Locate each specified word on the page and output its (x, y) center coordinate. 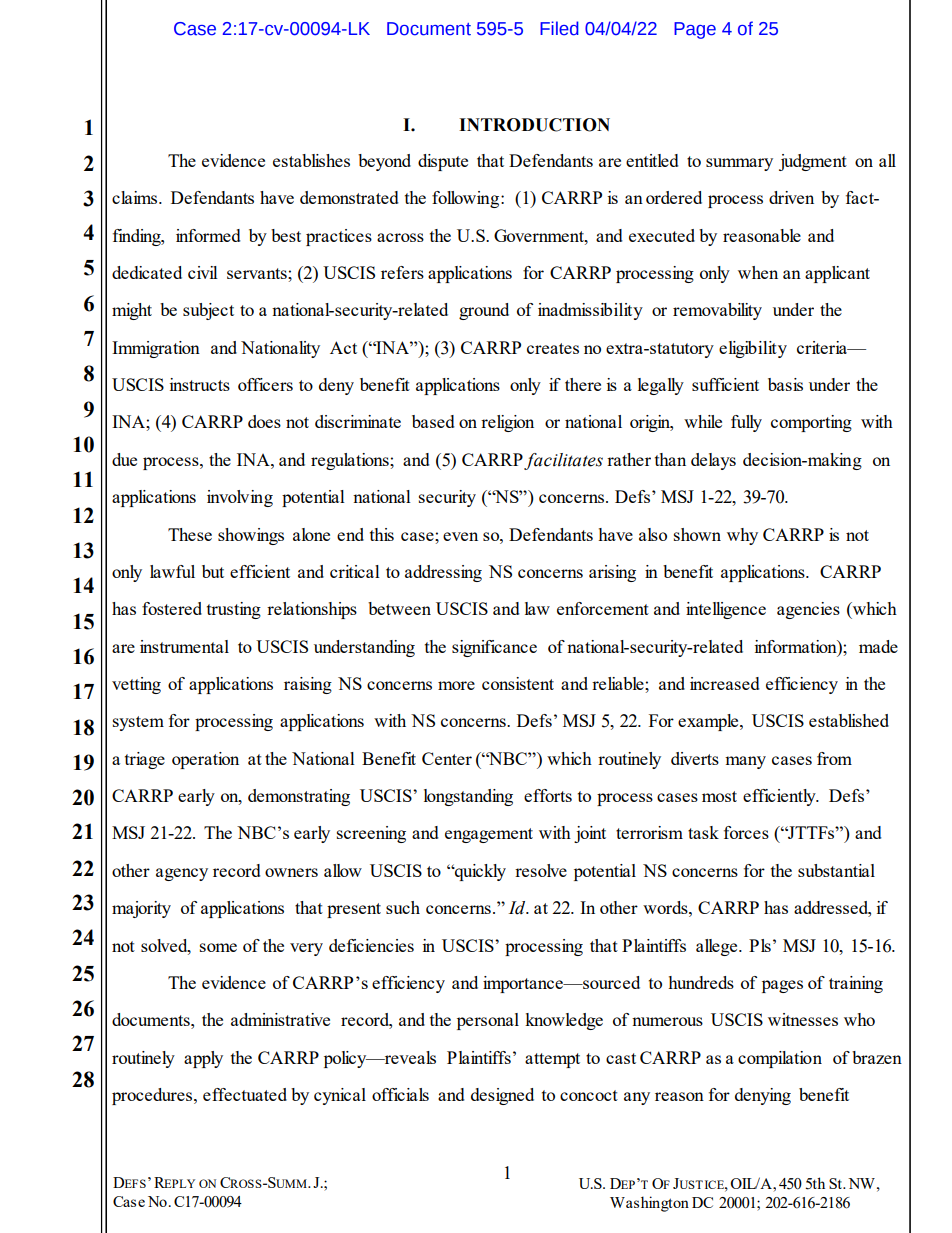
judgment (813, 162)
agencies (808, 610)
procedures (153, 1096)
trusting (234, 610)
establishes (311, 160)
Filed (559, 28)
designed (502, 1096)
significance (494, 648)
